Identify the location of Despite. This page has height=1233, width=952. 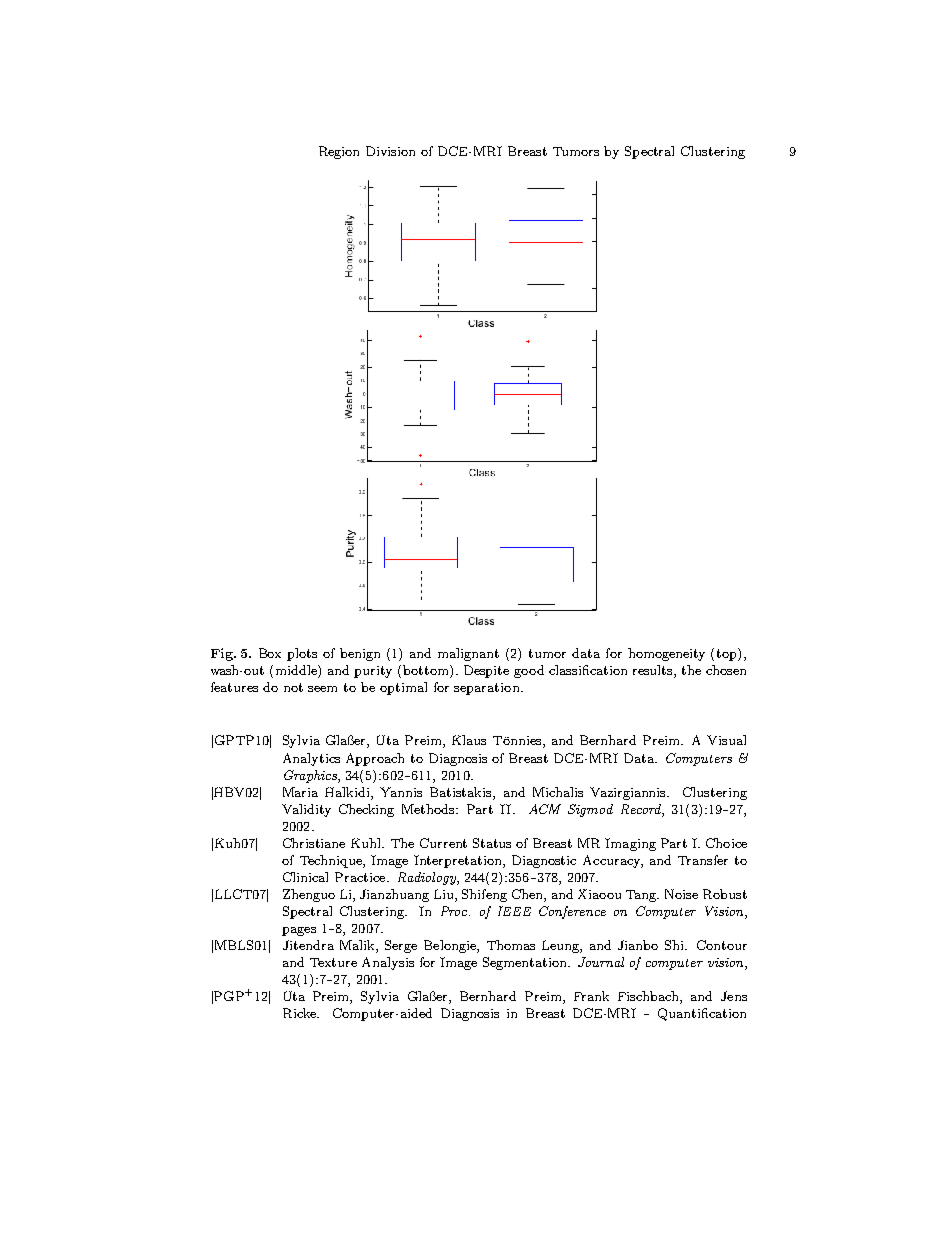
(486, 671).
